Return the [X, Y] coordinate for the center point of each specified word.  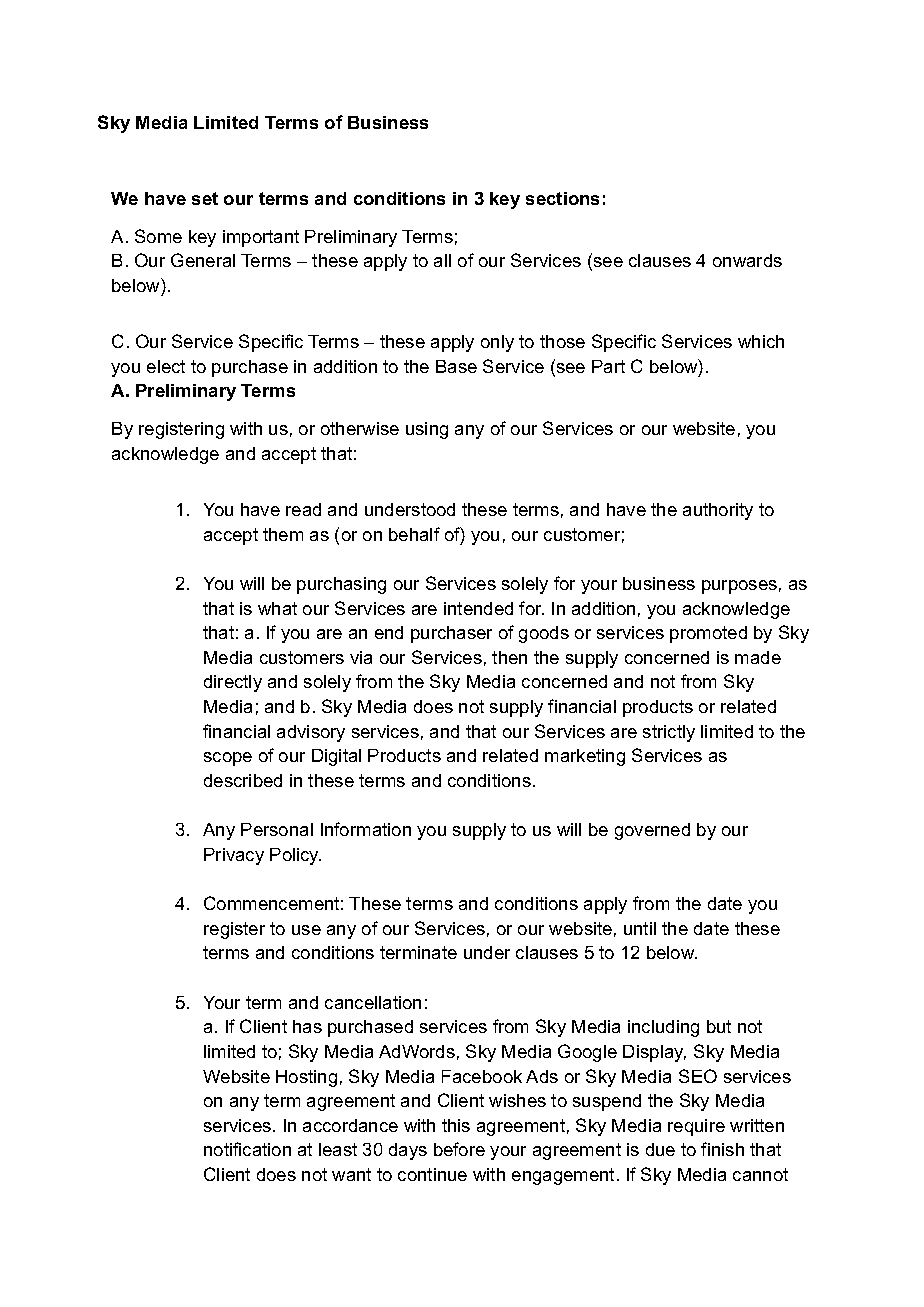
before [459, 1149]
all [442, 260]
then [509, 657]
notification [247, 1149]
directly [233, 683]
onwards [747, 260]
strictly [669, 733]
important [261, 238]
